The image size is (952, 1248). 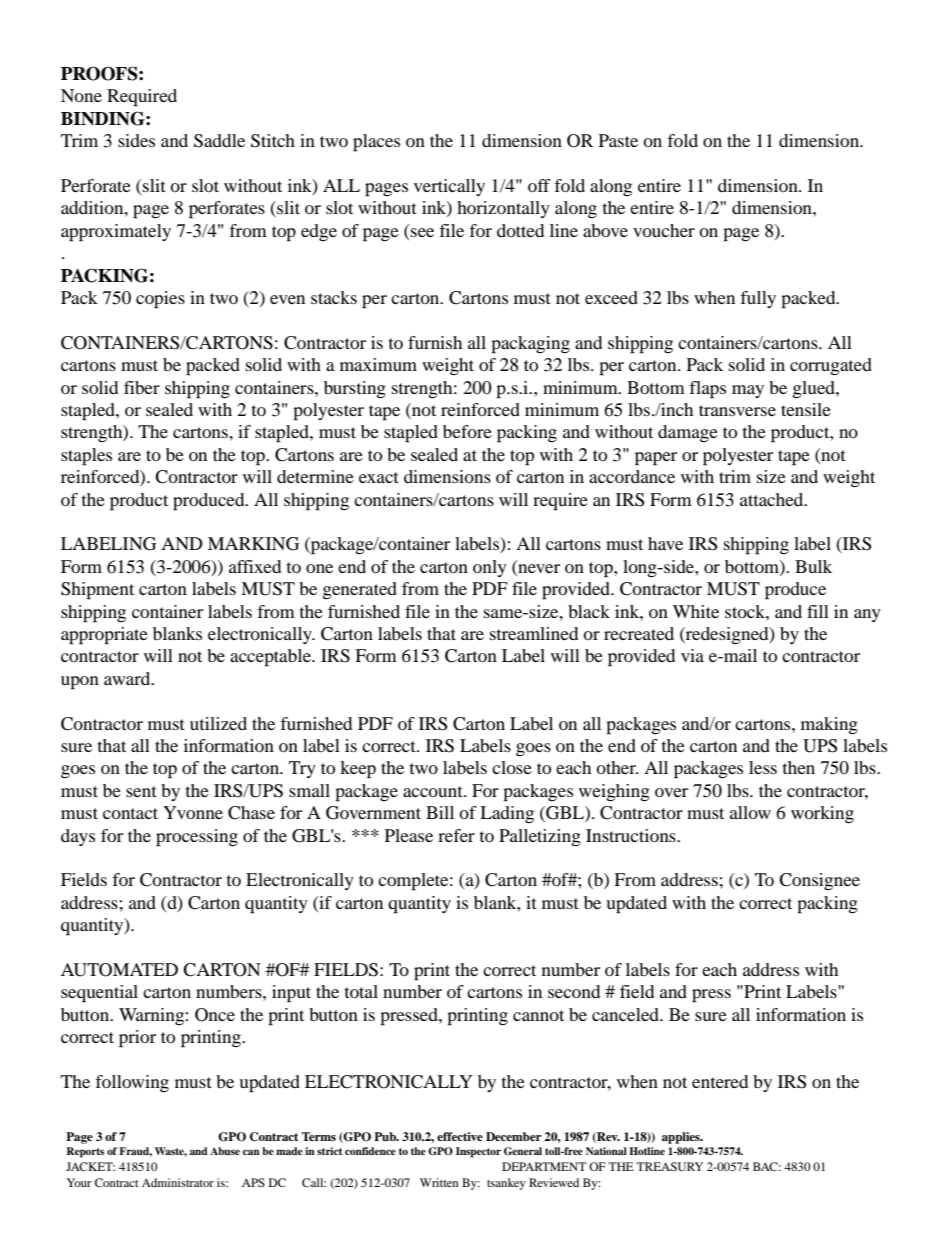 I want to click on Paste, so click(x=618, y=140).
